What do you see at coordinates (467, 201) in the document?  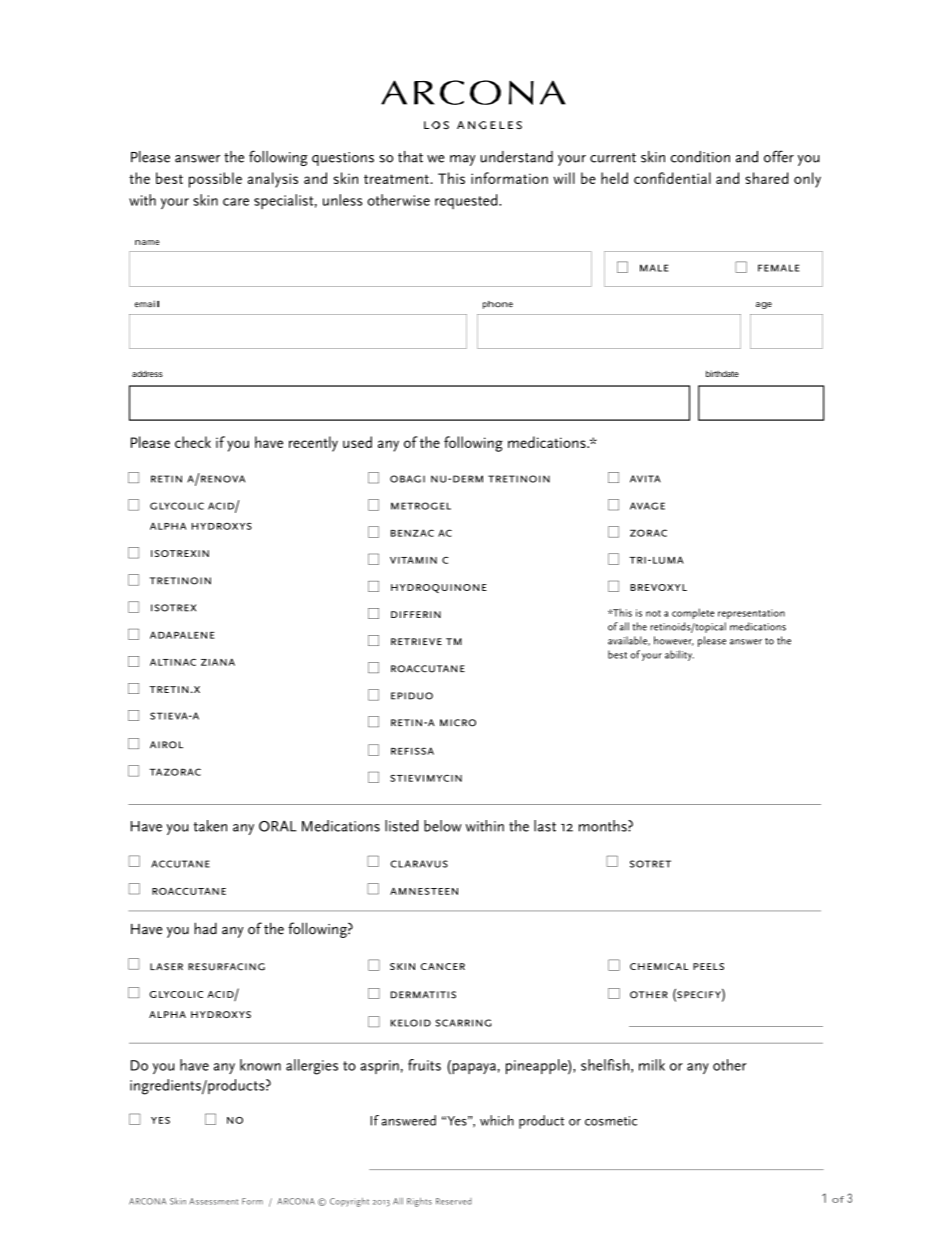 I see `requested` at bounding box center [467, 201].
